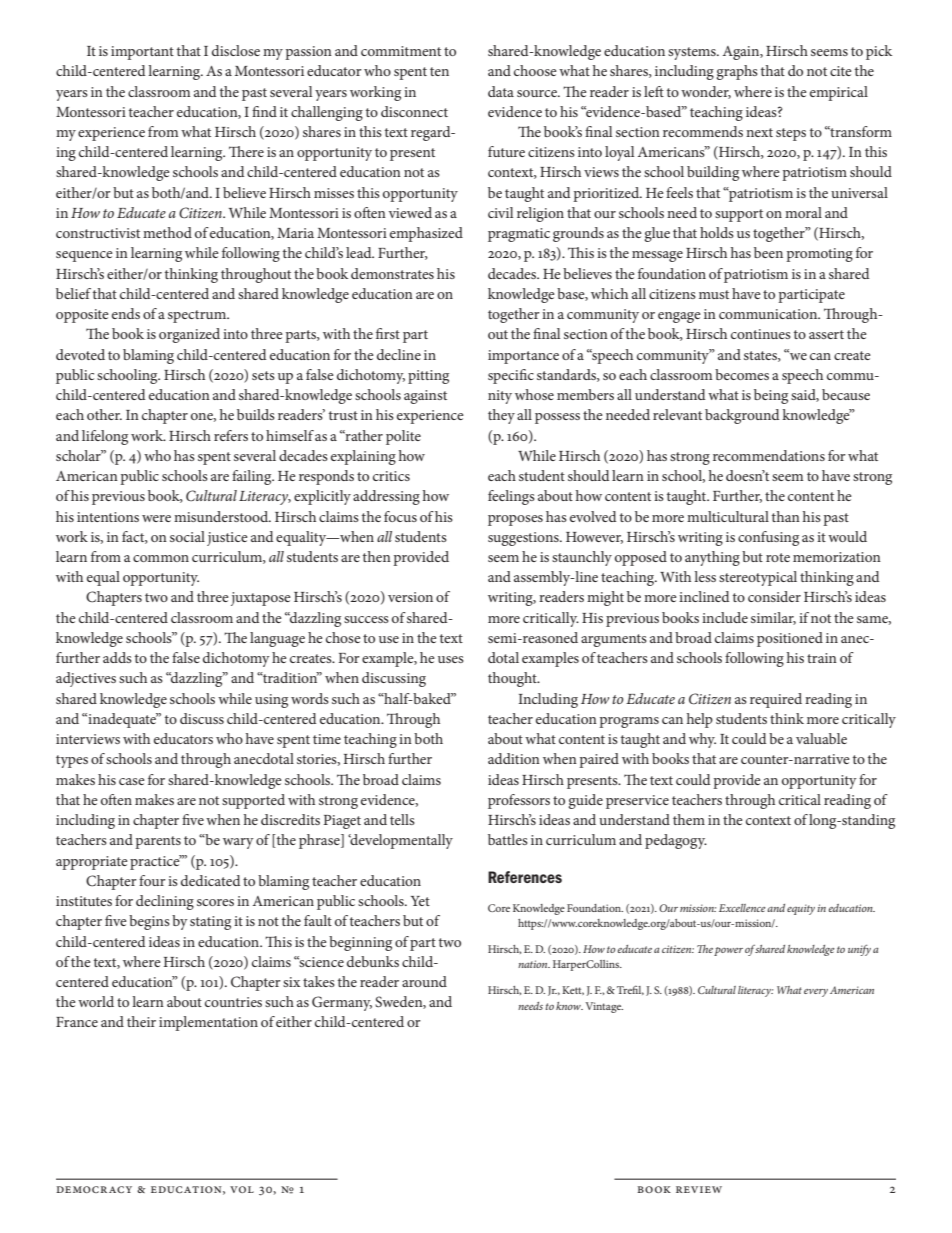 The height and width of the screenshot is (1233, 952). What do you see at coordinates (769, 455) in the screenshot?
I see `recommendations` at bounding box center [769, 455].
